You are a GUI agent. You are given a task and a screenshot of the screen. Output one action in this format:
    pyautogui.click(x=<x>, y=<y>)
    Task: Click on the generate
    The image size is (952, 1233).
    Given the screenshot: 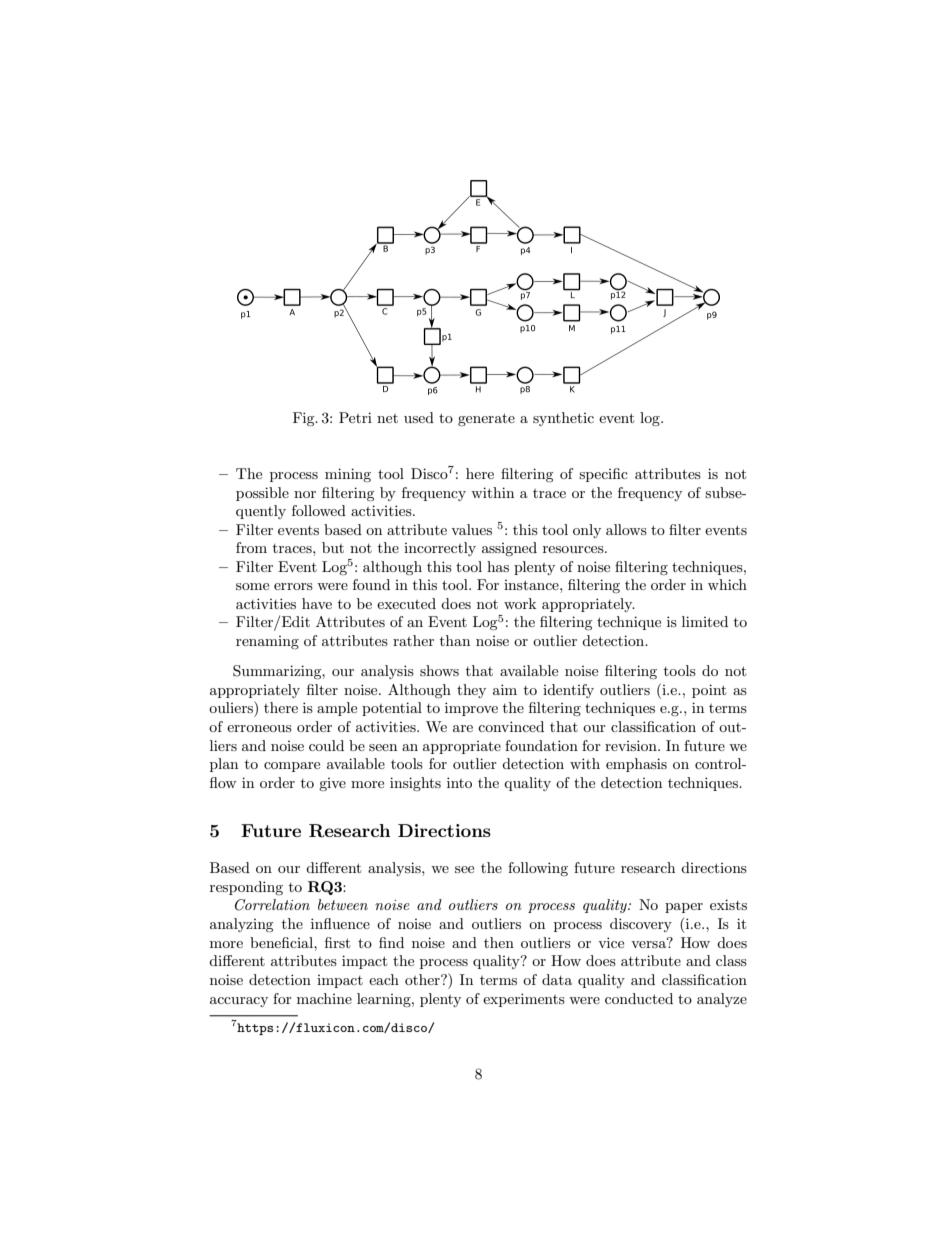 What is the action you would take?
    pyautogui.click(x=486, y=419)
